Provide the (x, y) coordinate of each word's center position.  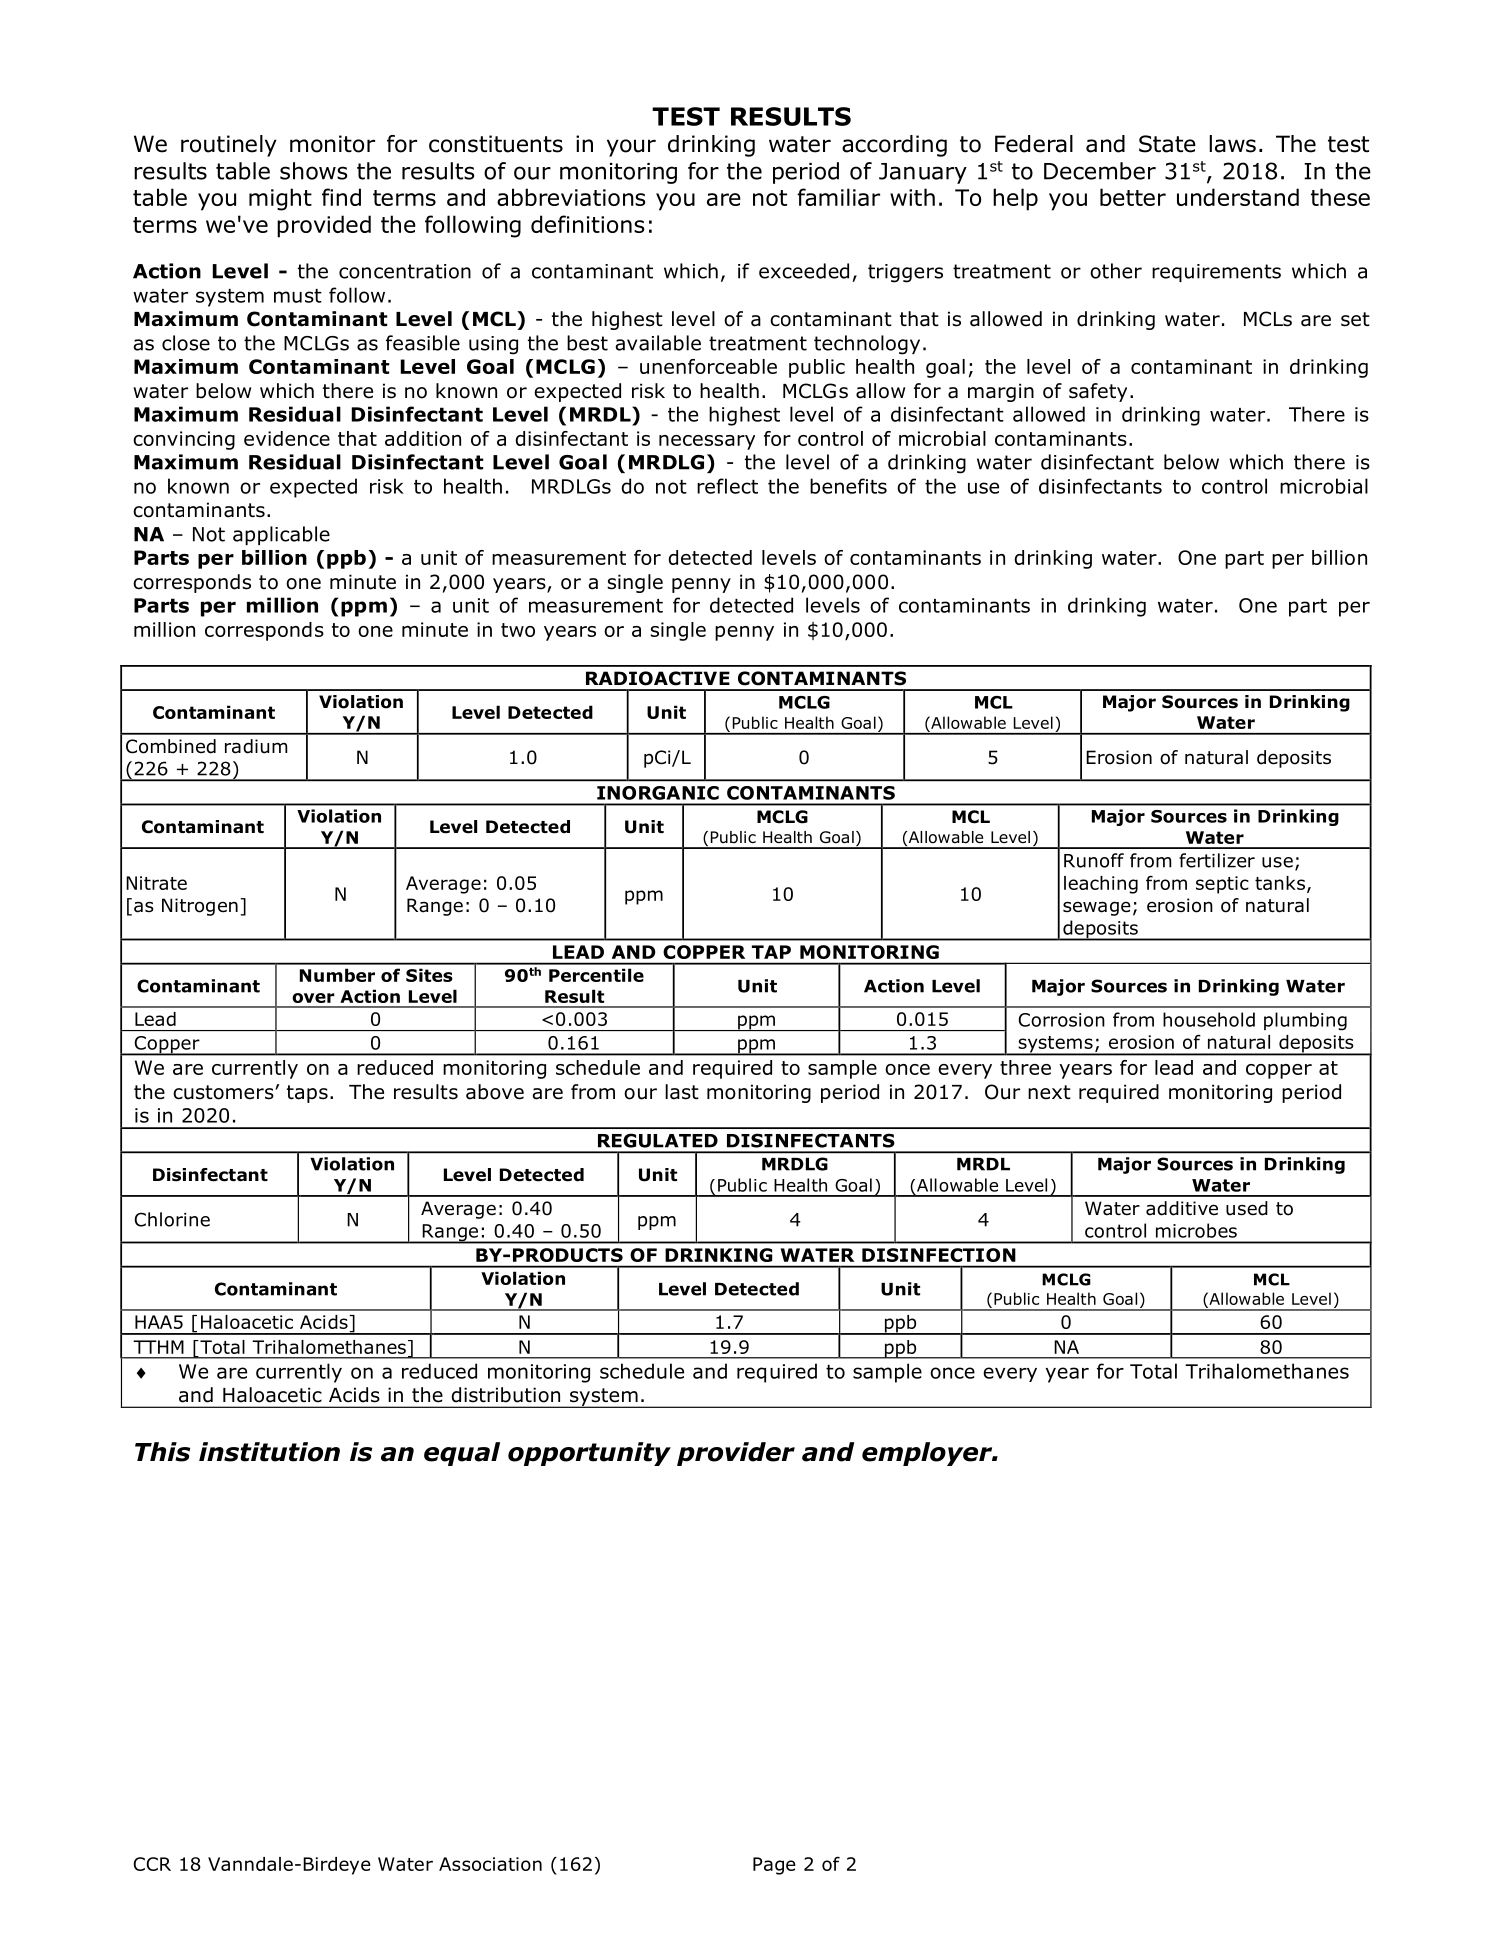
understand (1238, 197)
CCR (152, 1864)
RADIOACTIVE (658, 678)
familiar (838, 197)
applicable (281, 535)
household (1209, 1019)
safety (1098, 392)
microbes (1196, 1230)
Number (337, 975)
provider (736, 1454)
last (682, 1092)
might (280, 199)
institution (269, 1452)
